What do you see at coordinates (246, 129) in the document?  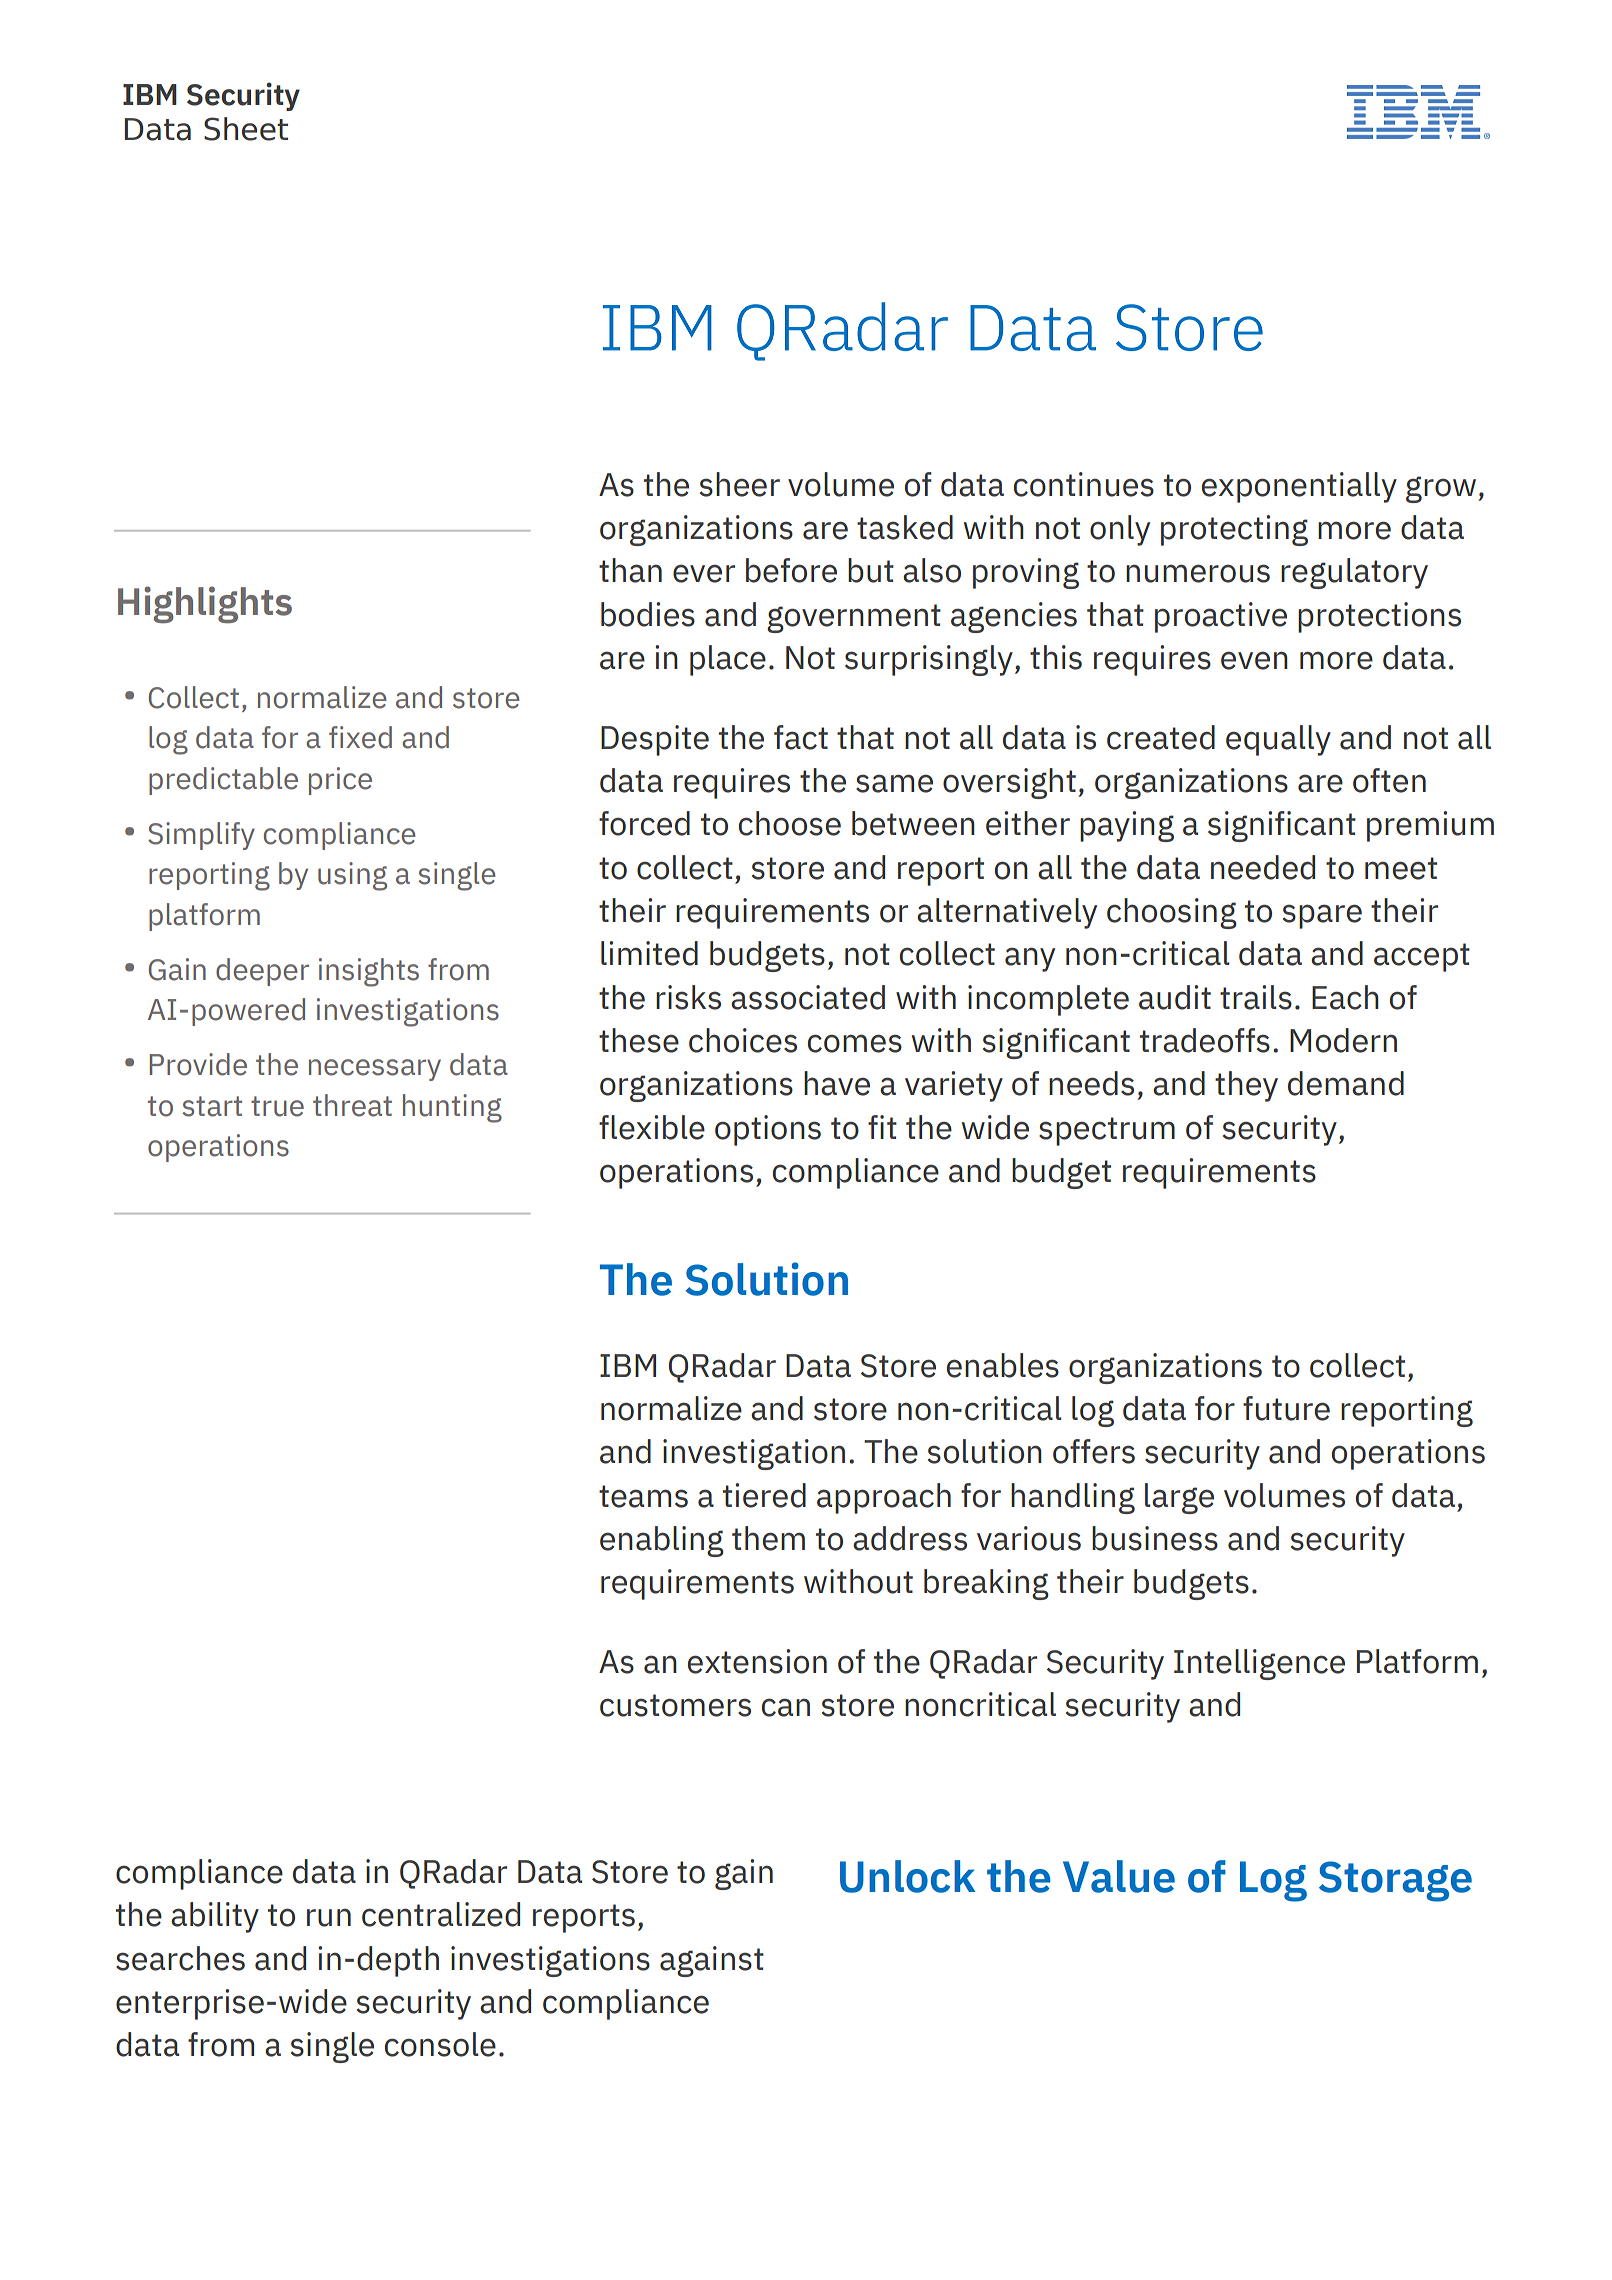 I see `Sheet` at bounding box center [246, 129].
